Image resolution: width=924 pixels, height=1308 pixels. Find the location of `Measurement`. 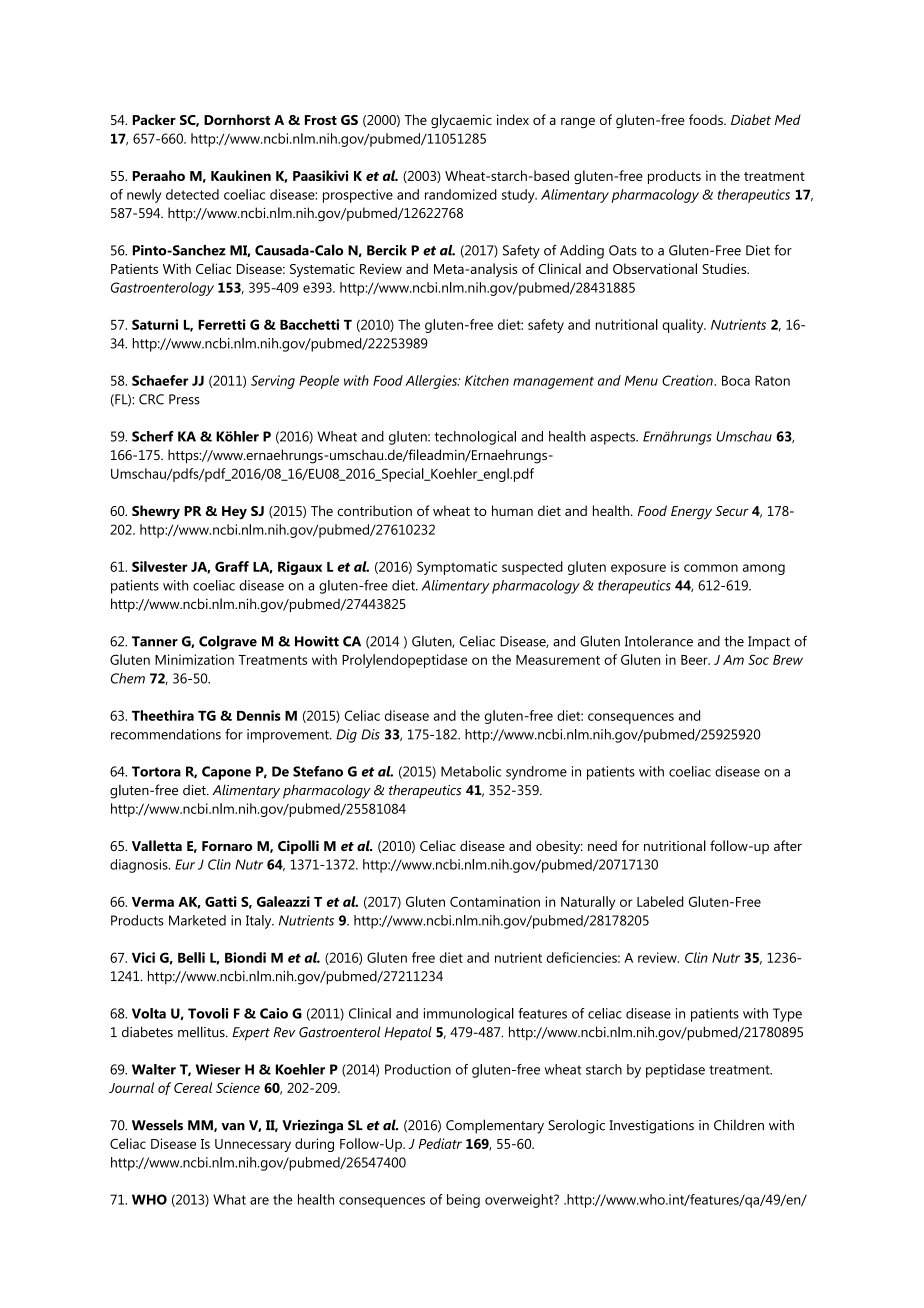

Measurement is located at coordinates (558, 660).
